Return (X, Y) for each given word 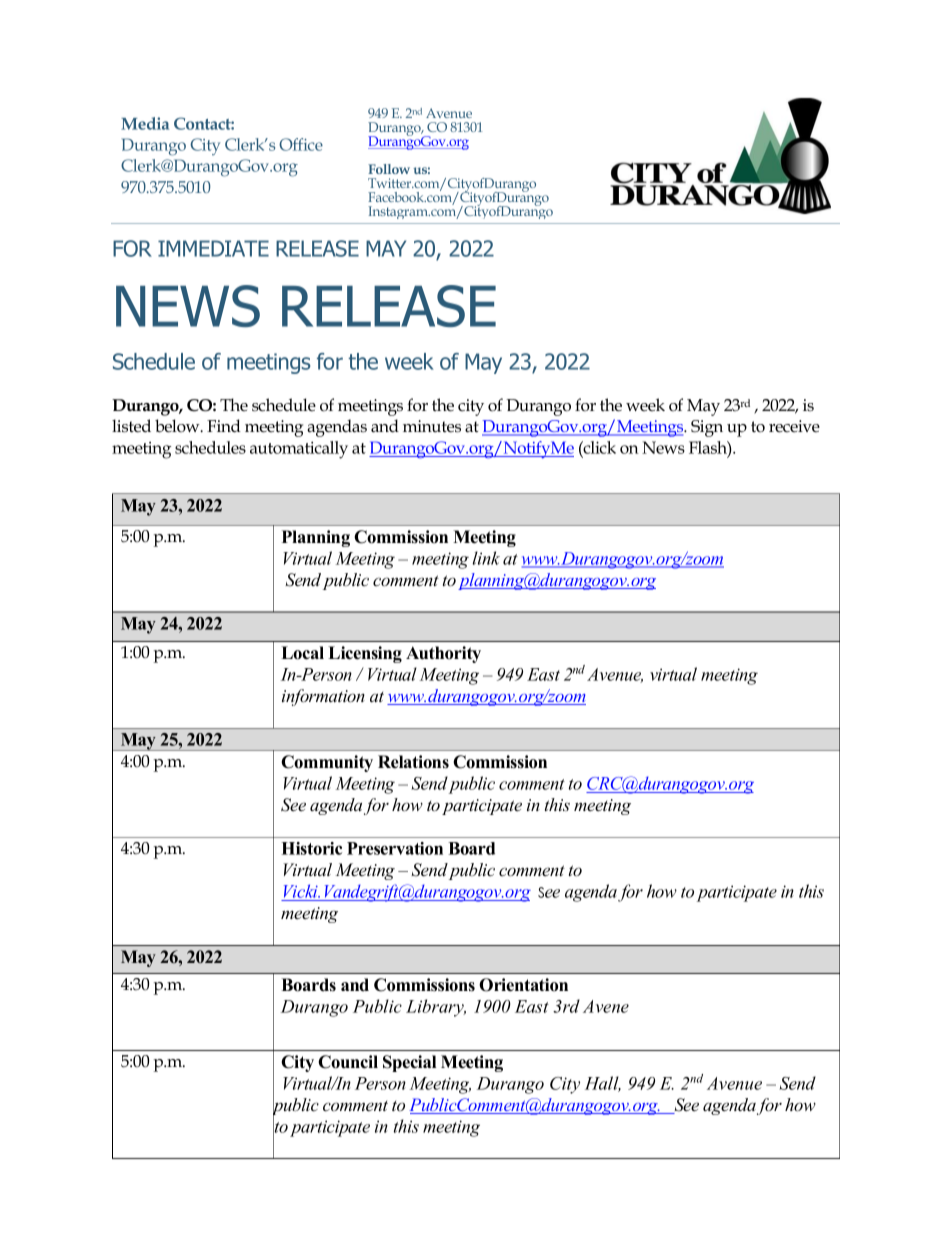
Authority (443, 654)
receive (794, 426)
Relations (413, 762)
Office (301, 144)
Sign (707, 428)
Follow (389, 169)
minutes (432, 426)
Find (224, 426)
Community (327, 763)
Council (348, 1062)
